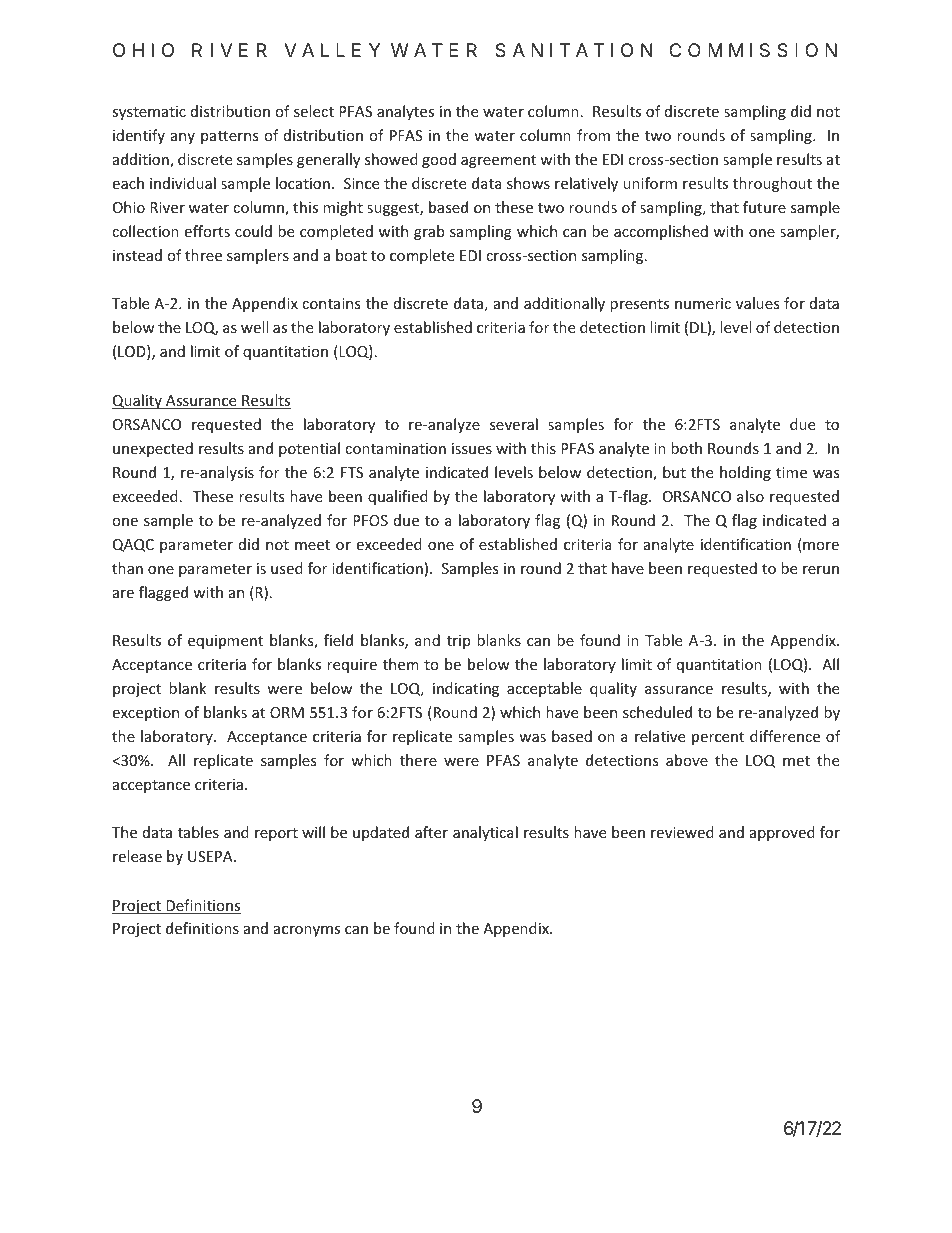 Image resolution: width=952 pixels, height=1233 pixels. Describe the element at coordinates (758, 303) in the document. I see `values` at that location.
